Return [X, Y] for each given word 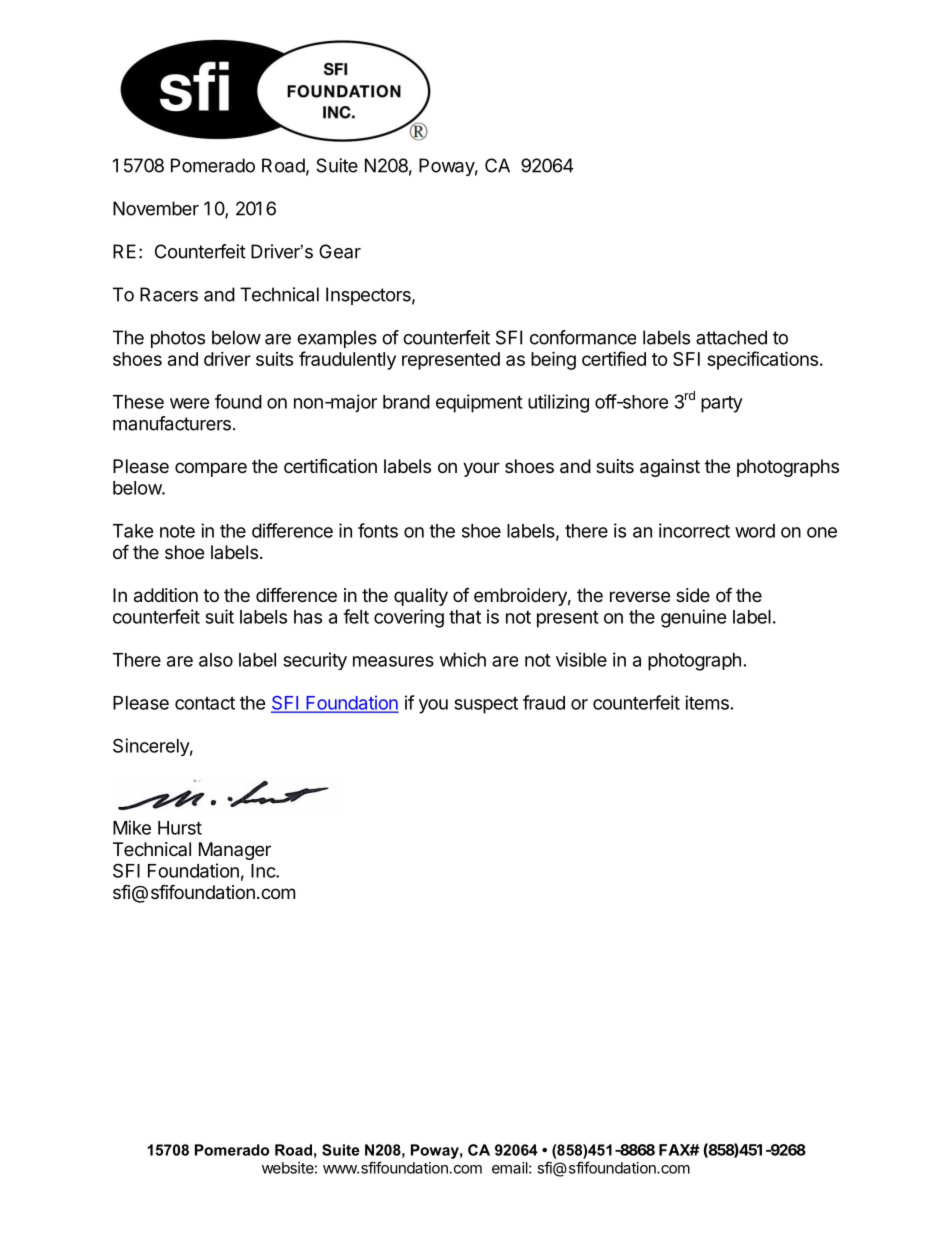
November [156, 208]
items [707, 702]
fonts [378, 530]
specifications [762, 360]
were [190, 403]
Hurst [180, 828]
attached [731, 337]
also [216, 660]
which [463, 659]
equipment [479, 403]
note [177, 531]
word [755, 531]
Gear [340, 251]
